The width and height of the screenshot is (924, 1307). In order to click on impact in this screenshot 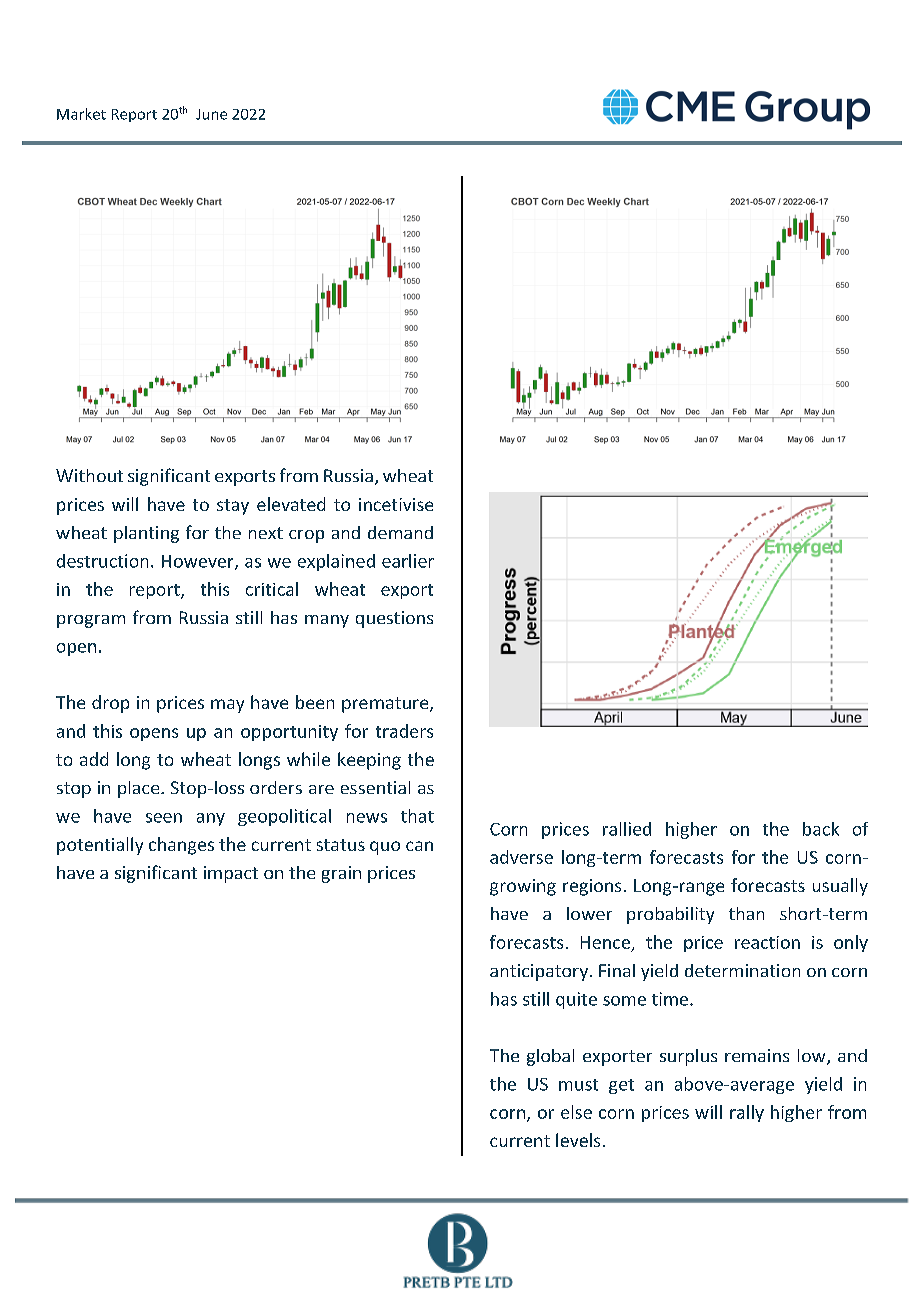, I will do `click(231, 874)`.
